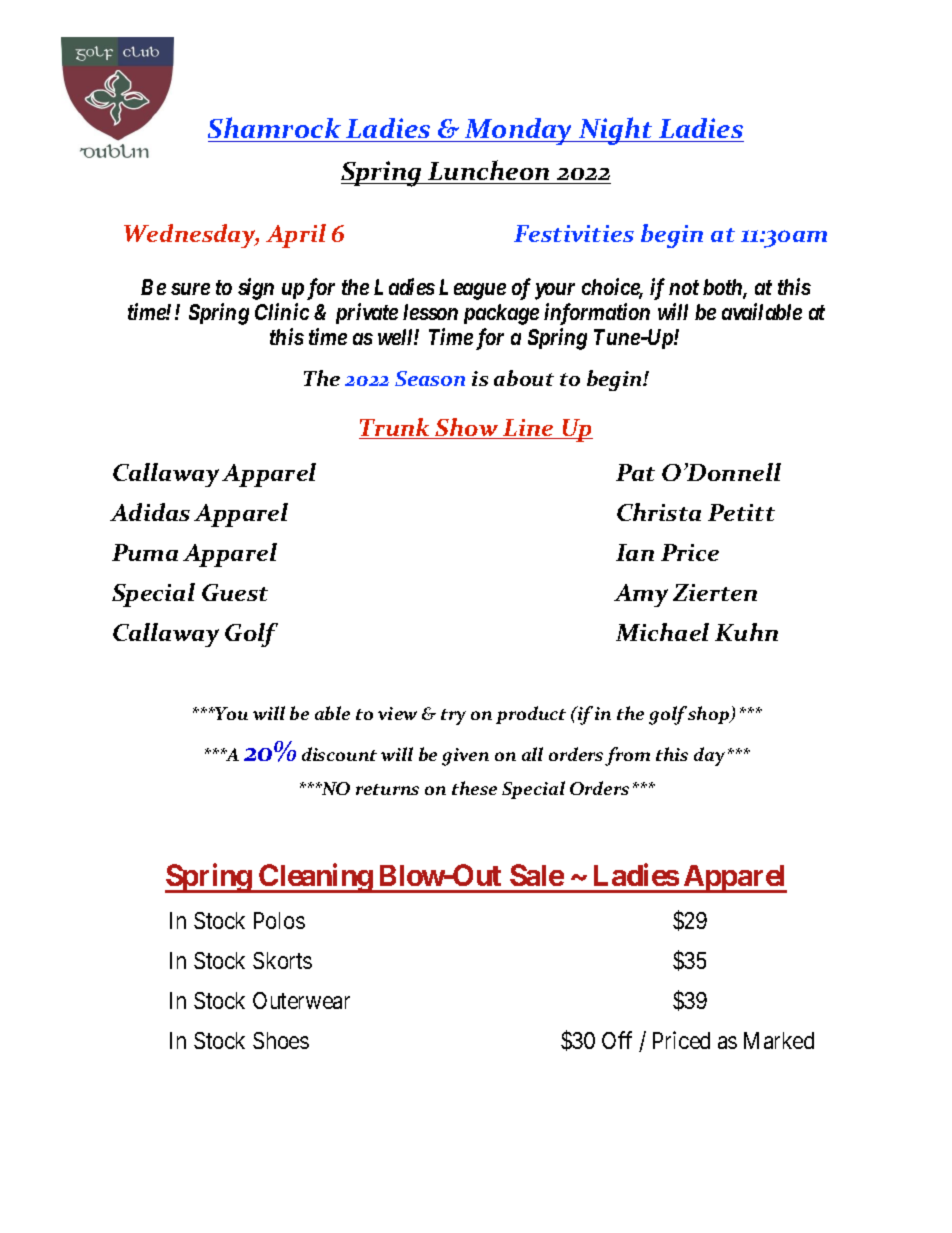  What do you see at coordinates (635, 472) in the document?
I see `Pat` at bounding box center [635, 472].
